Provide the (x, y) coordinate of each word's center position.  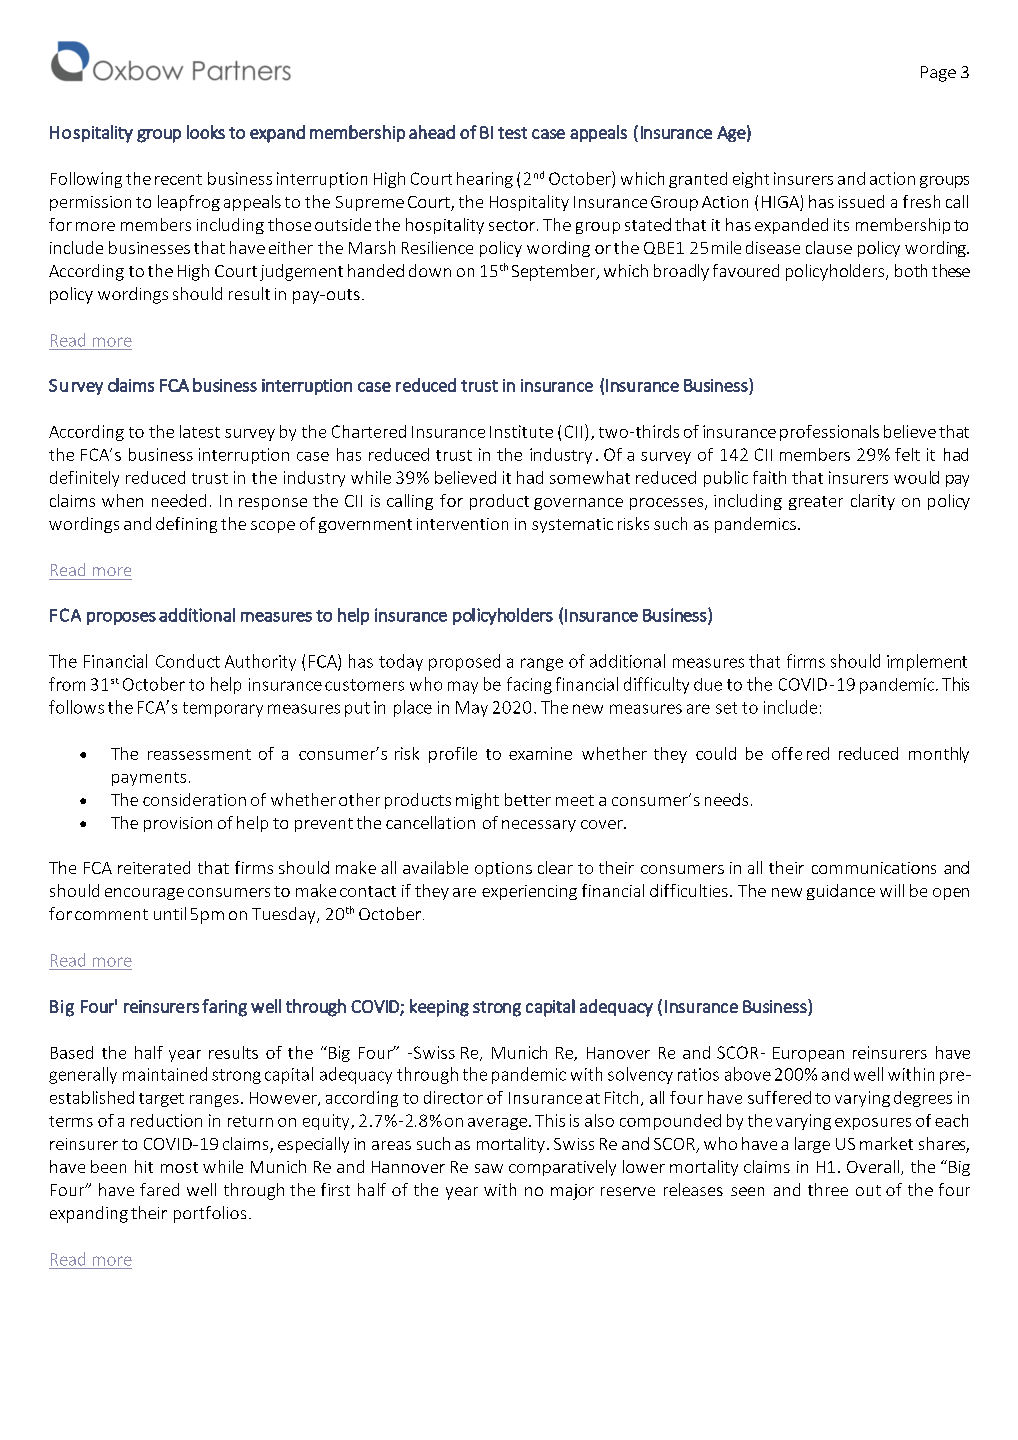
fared (159, 1189)
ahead (432, 132)
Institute (521, 431)
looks (206, 132)
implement (927, 662)
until (170, 913)
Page (938, 74)
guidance (841, 892)
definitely (84, 479)
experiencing (529, 892)
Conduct (188, 661)
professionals (829, 433)
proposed (464, 662)
